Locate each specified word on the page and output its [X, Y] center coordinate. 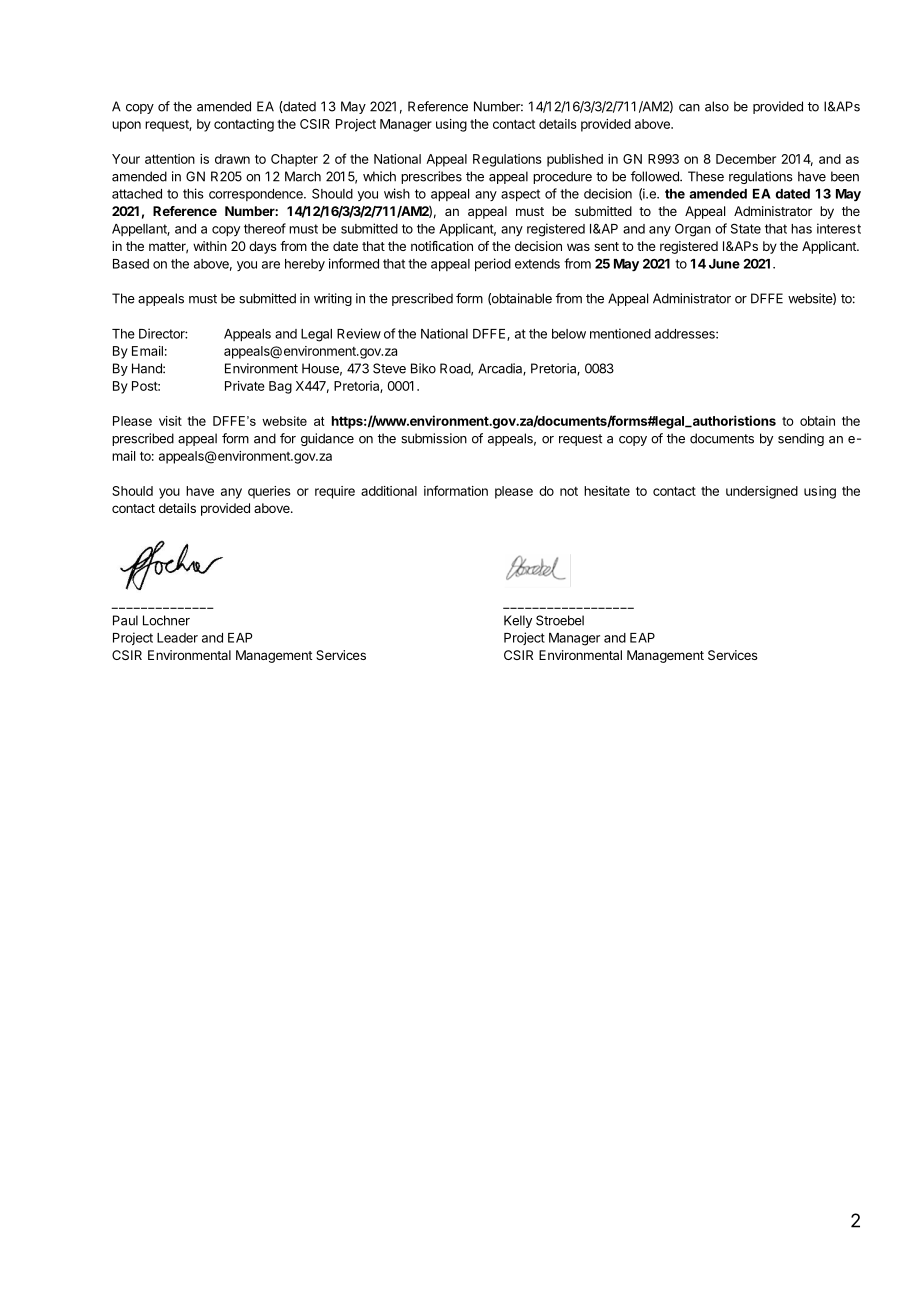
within [210, 246]
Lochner [166, 620]
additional [389, 491]
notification [442, 246]
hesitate [607, 491]
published [575, 160]
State [746, 228]
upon [126, 126]
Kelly [518, 621]
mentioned [620, 333]
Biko [423, 368]
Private [245, 386]
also [717, 106]
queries [269, 492]
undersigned [762, 492]
